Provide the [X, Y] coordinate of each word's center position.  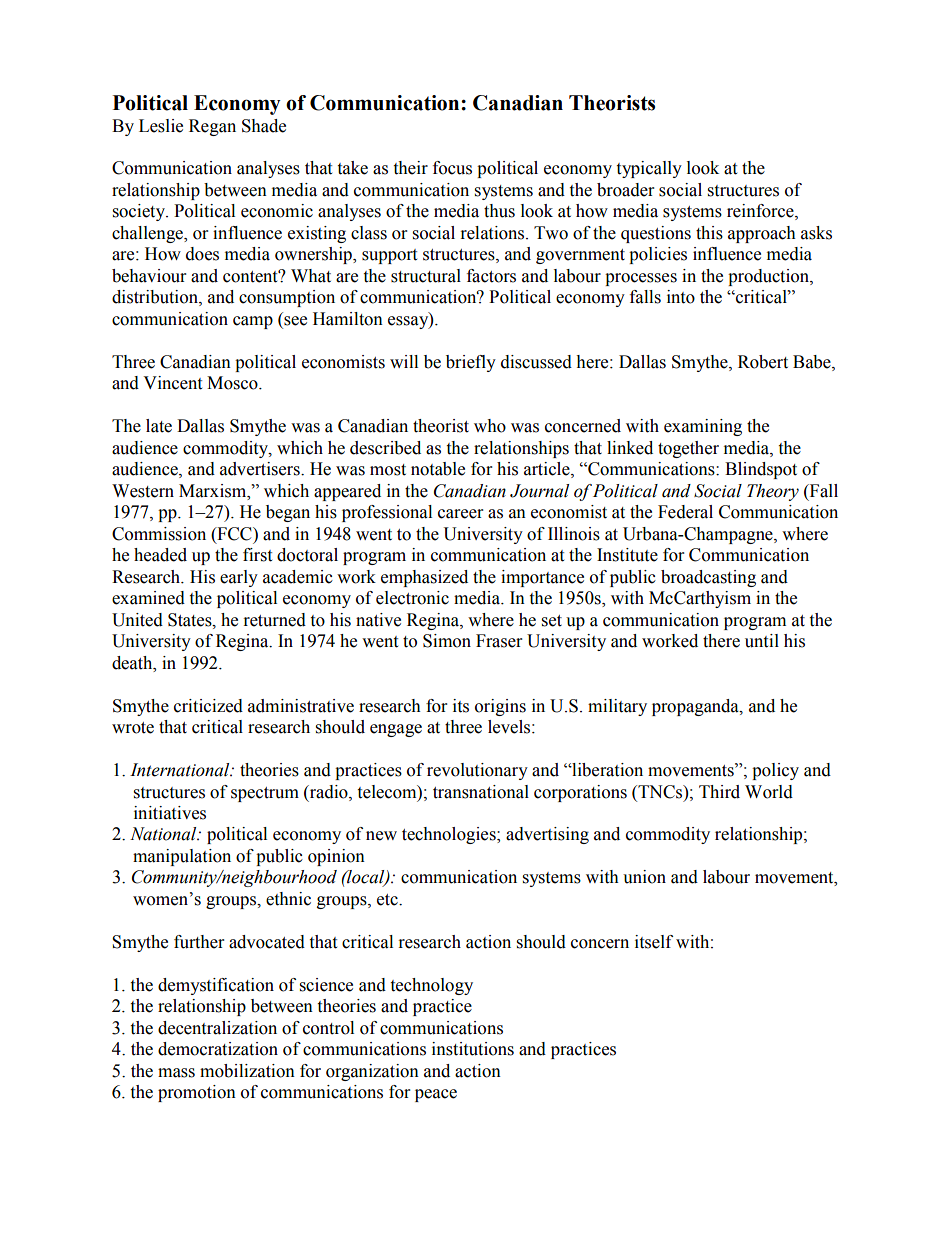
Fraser [499, 641]
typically [649, 169]
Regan [212, 127]
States [191, 620]
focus [452, 168]
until [762, 641]
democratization [218, 1049]
